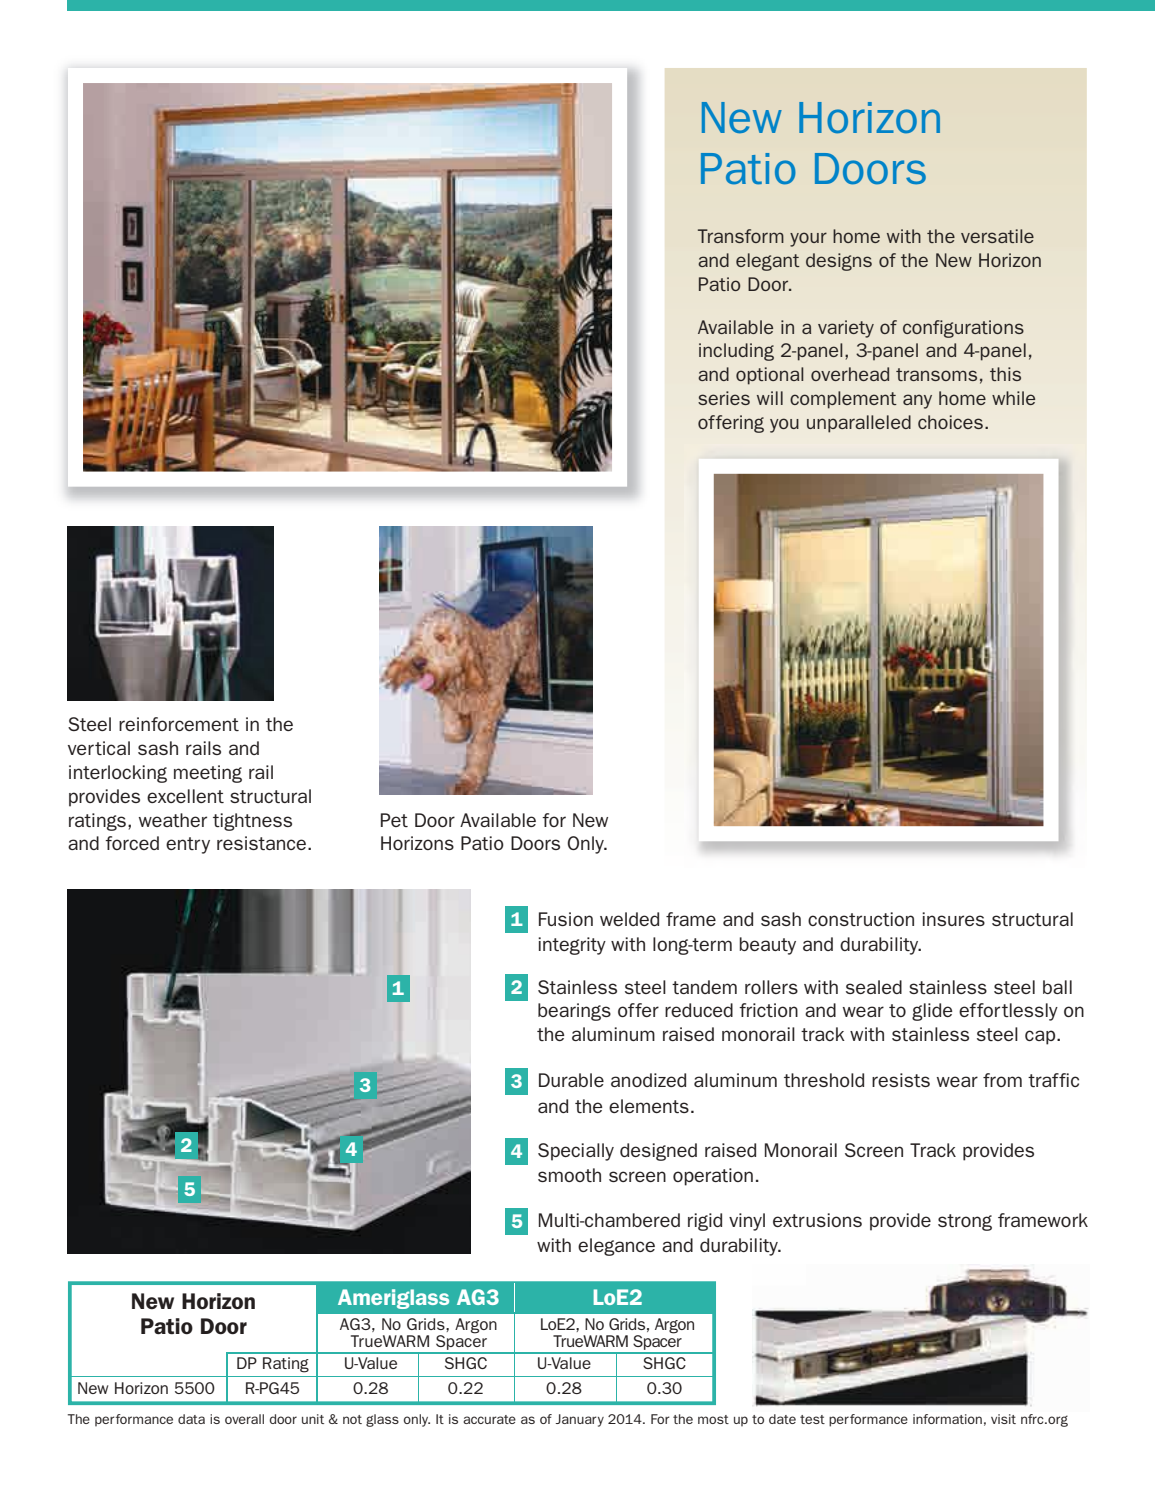  Describe the element at coordinates (191, 1419) in the image. I see `data` at that location.
